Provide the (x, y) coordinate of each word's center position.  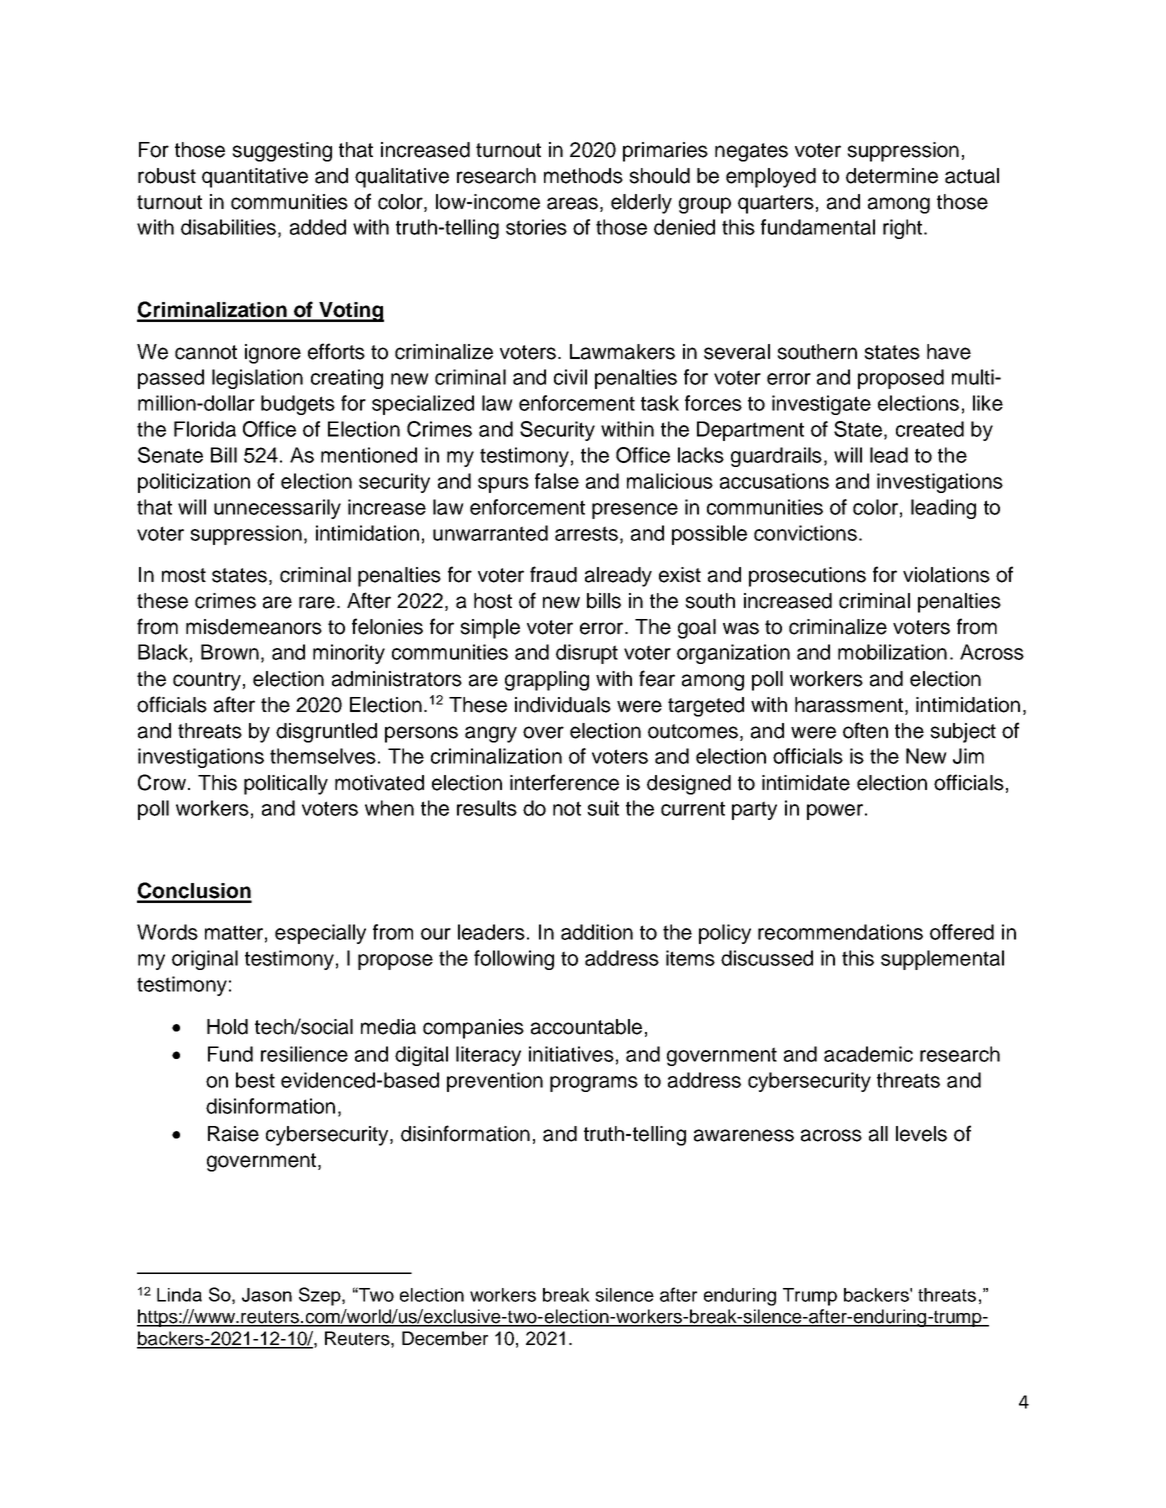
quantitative (255, 178)
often (865, 730)
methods (583, 176)
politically (286, 785)
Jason (267, 1295)
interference (564, 782)
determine (892, 176)
